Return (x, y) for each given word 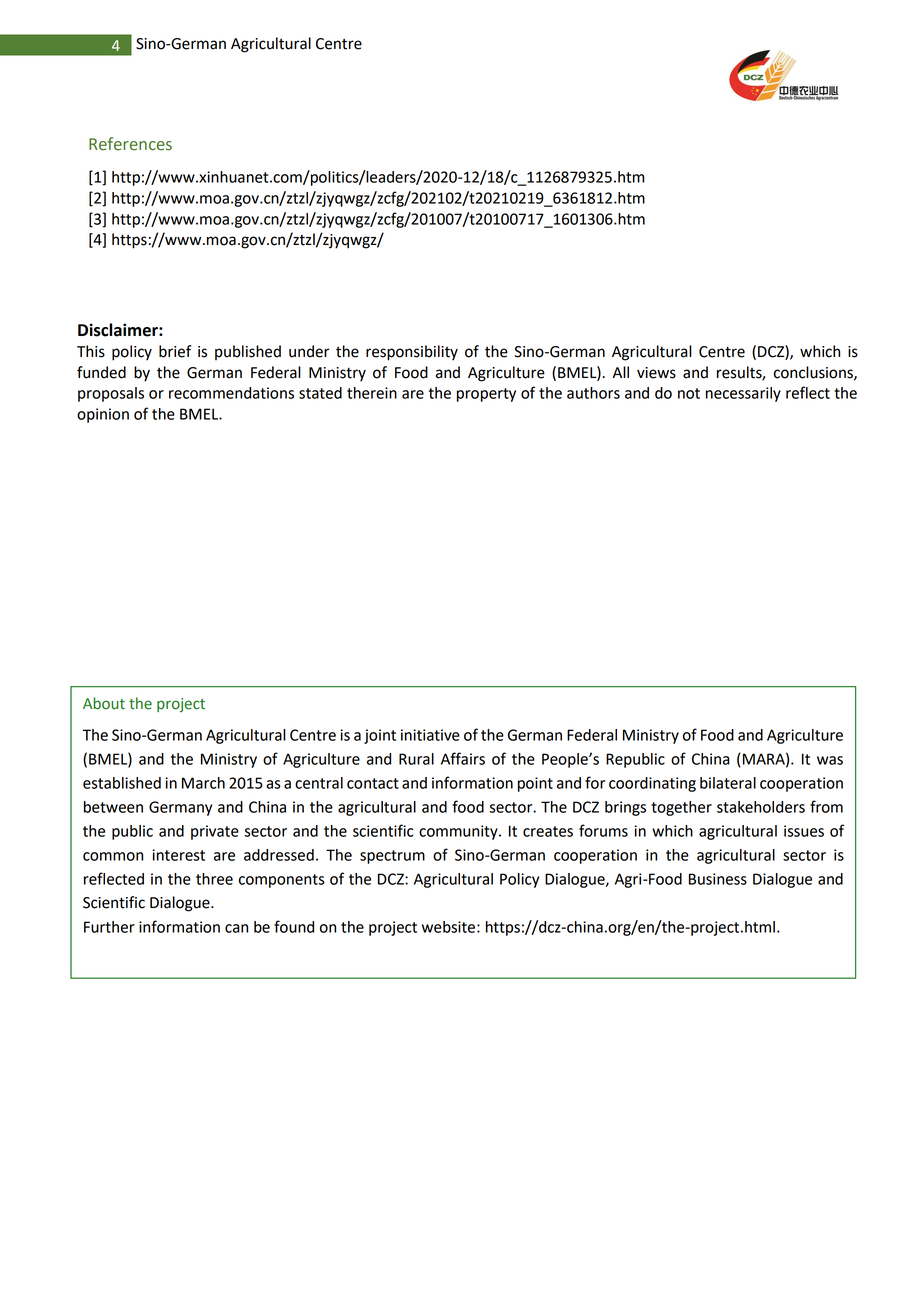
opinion (103, 415)
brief (175, 351)
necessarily (743, 394)
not (689, 393)
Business (718, 879)
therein (372, 393)
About (104, 703)
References (130, 144)
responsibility (412, 353)
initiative (430, 735)
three (214, 879)
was (830, 760)
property (486, 395)
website (450, 927)
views (656, 373)
